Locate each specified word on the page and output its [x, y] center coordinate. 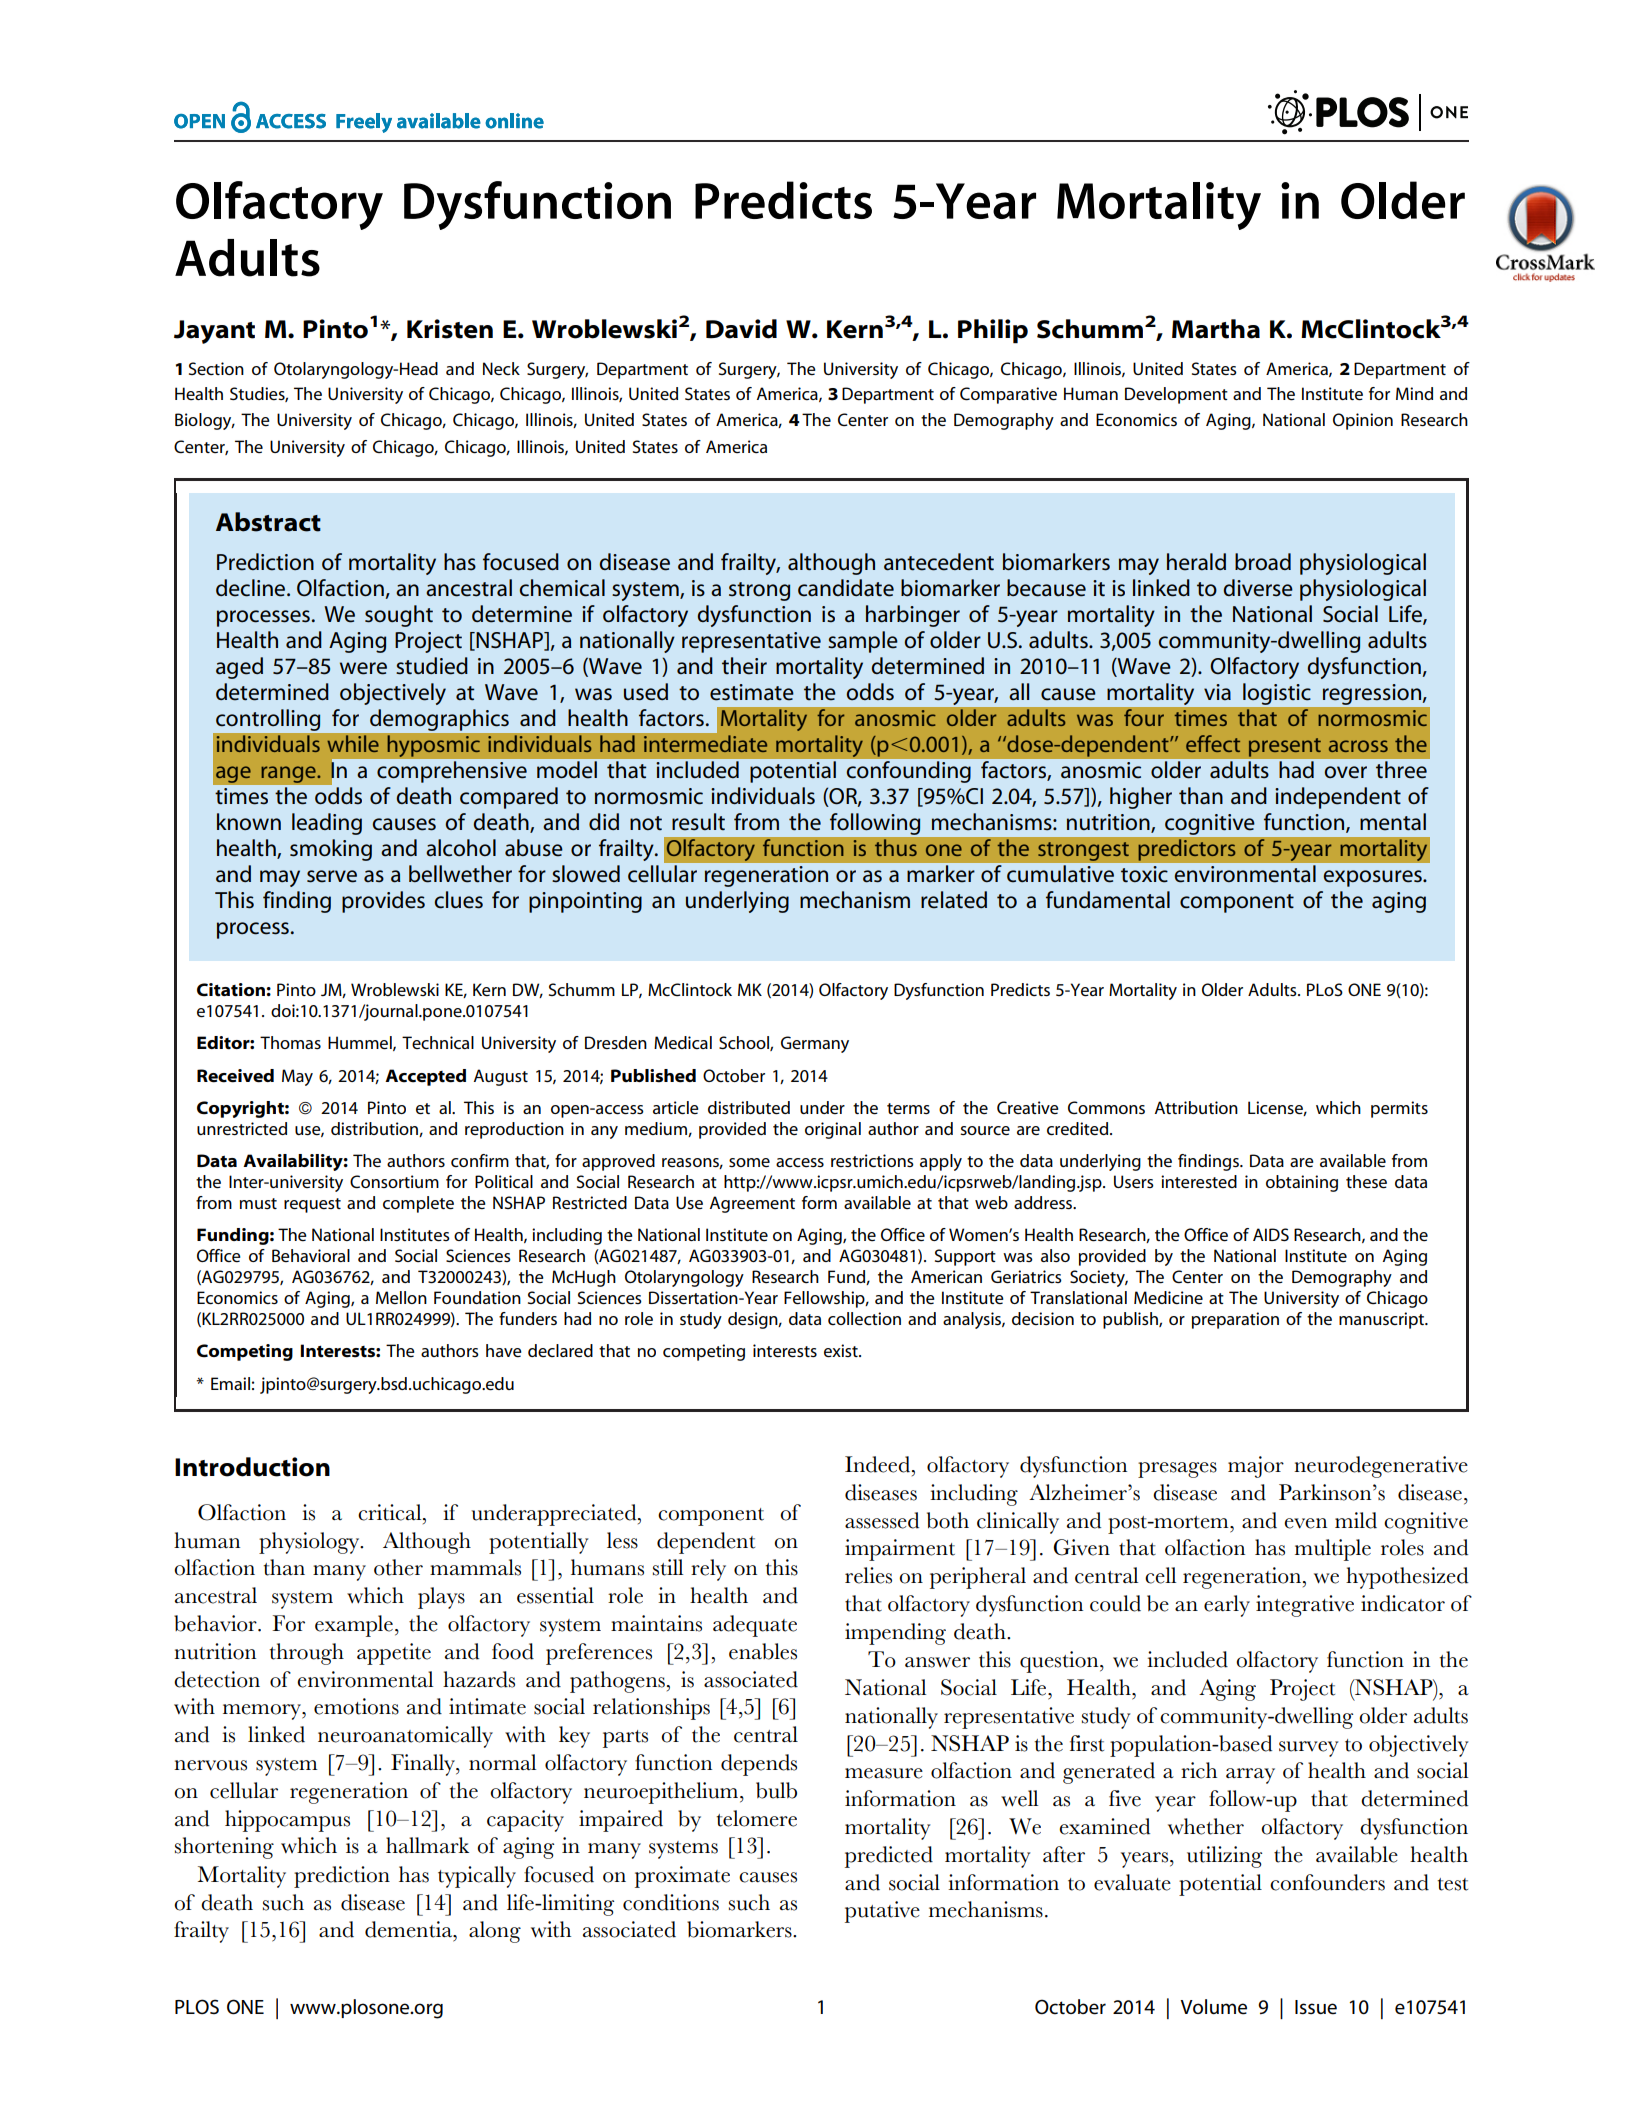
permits [1399, 1109]
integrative [1305, 1606]
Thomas [290, 1042]
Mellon [401, 1297]
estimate [752, 692]
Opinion [1363, 421]
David [741, 329]
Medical [683, 1043]
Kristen [450, 329]
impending [895, 1634]
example [354, 1626]
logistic [1276, 694]
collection [864, 1319]
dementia [410, 1929]
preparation [1235, 1320]
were [363, 668]
